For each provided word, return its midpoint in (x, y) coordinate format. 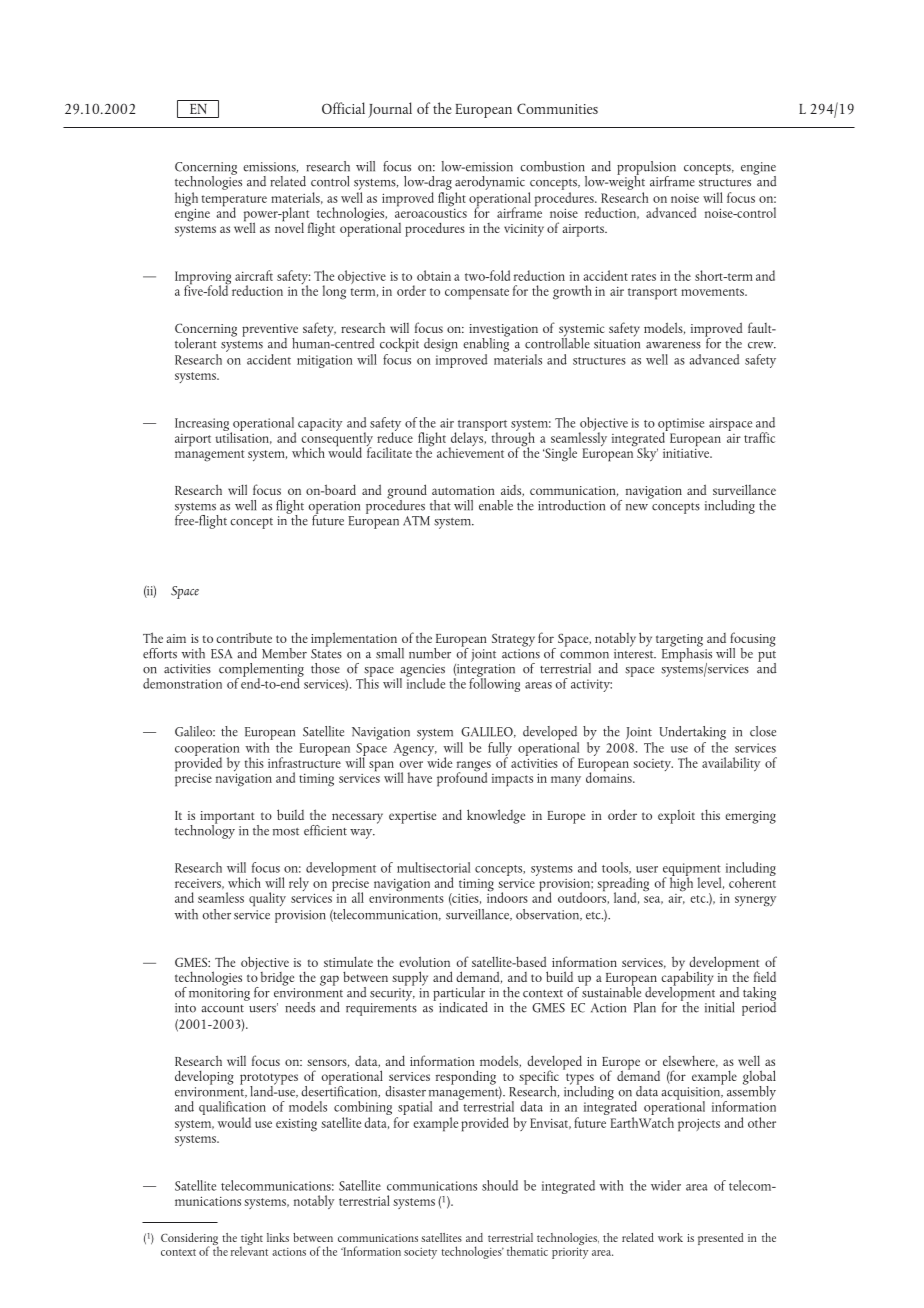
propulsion (646, 169)
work (670, 1237)
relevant (249, 1250)
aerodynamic (490, 183)
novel (289, 226)
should (500, 1185)
